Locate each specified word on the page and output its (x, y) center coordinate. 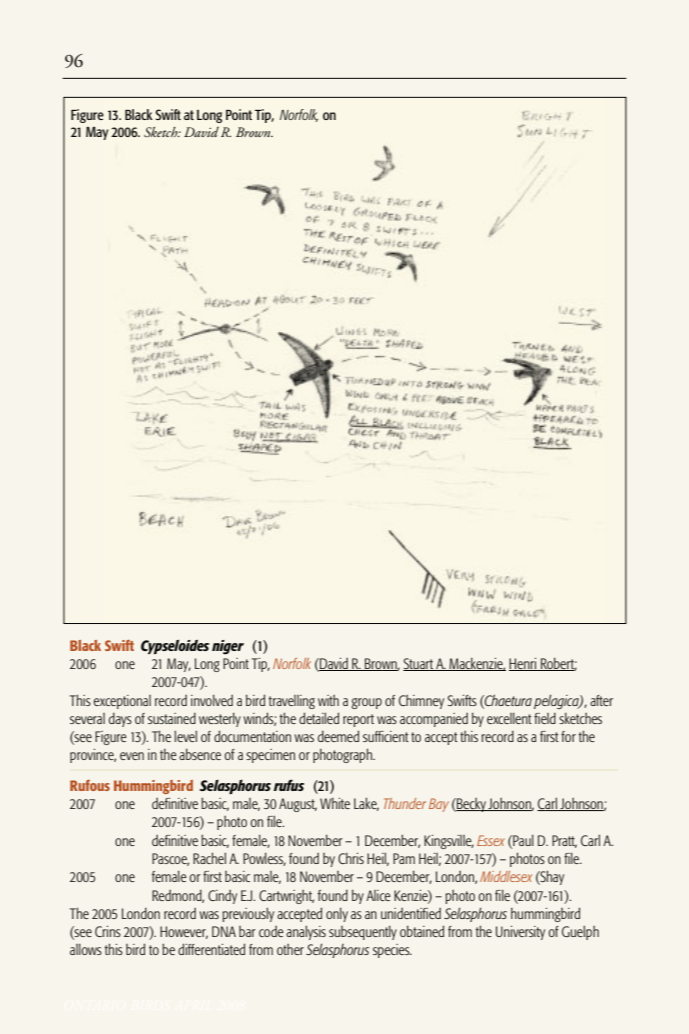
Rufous (90, 785)
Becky (471, 805)
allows (86, 949)
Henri (524, 664)
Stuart (419, 664)
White (335, 803)
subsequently (363, 933)
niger (228, 647)
